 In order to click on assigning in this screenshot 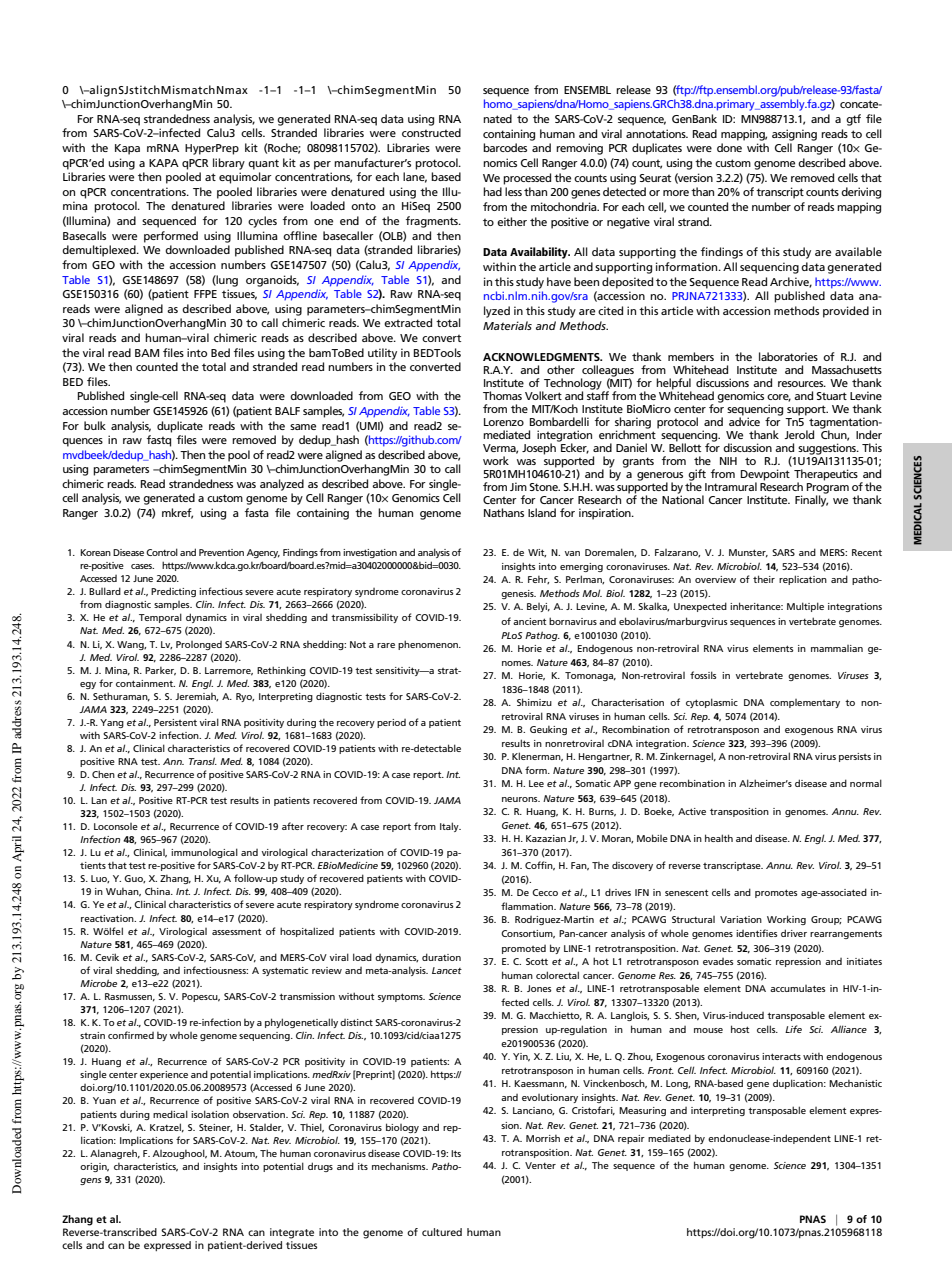, I will do `click(794, 135)`.
